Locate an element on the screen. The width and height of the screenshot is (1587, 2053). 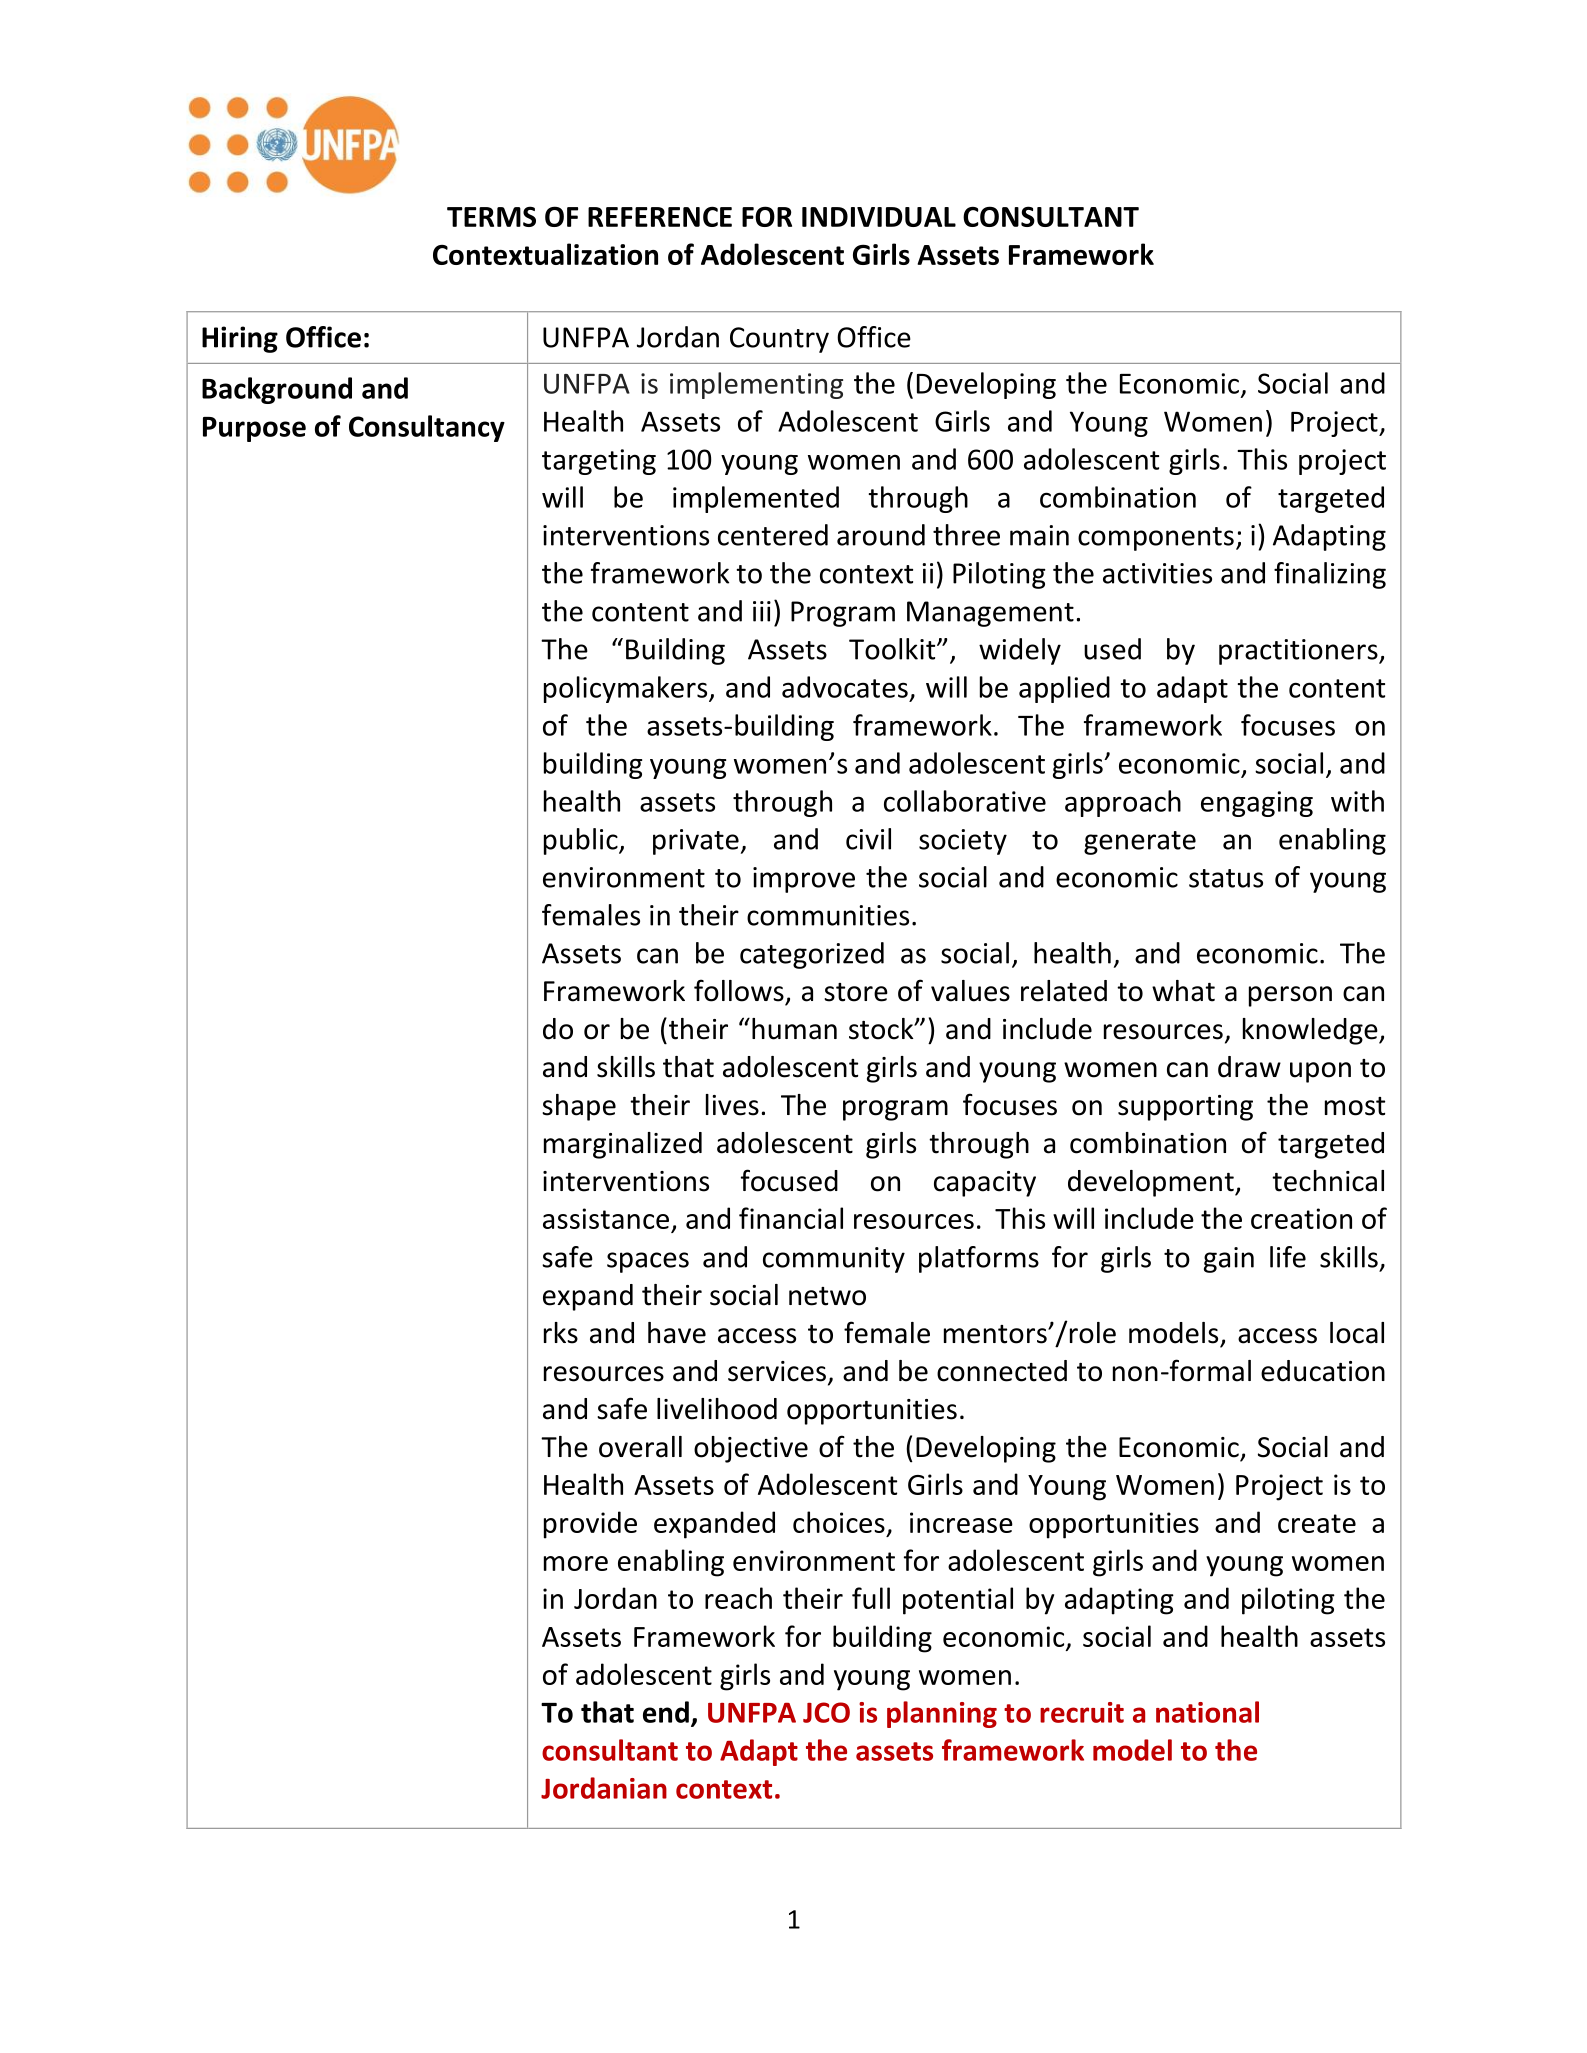
components is located at coordinates (1156, 539).
